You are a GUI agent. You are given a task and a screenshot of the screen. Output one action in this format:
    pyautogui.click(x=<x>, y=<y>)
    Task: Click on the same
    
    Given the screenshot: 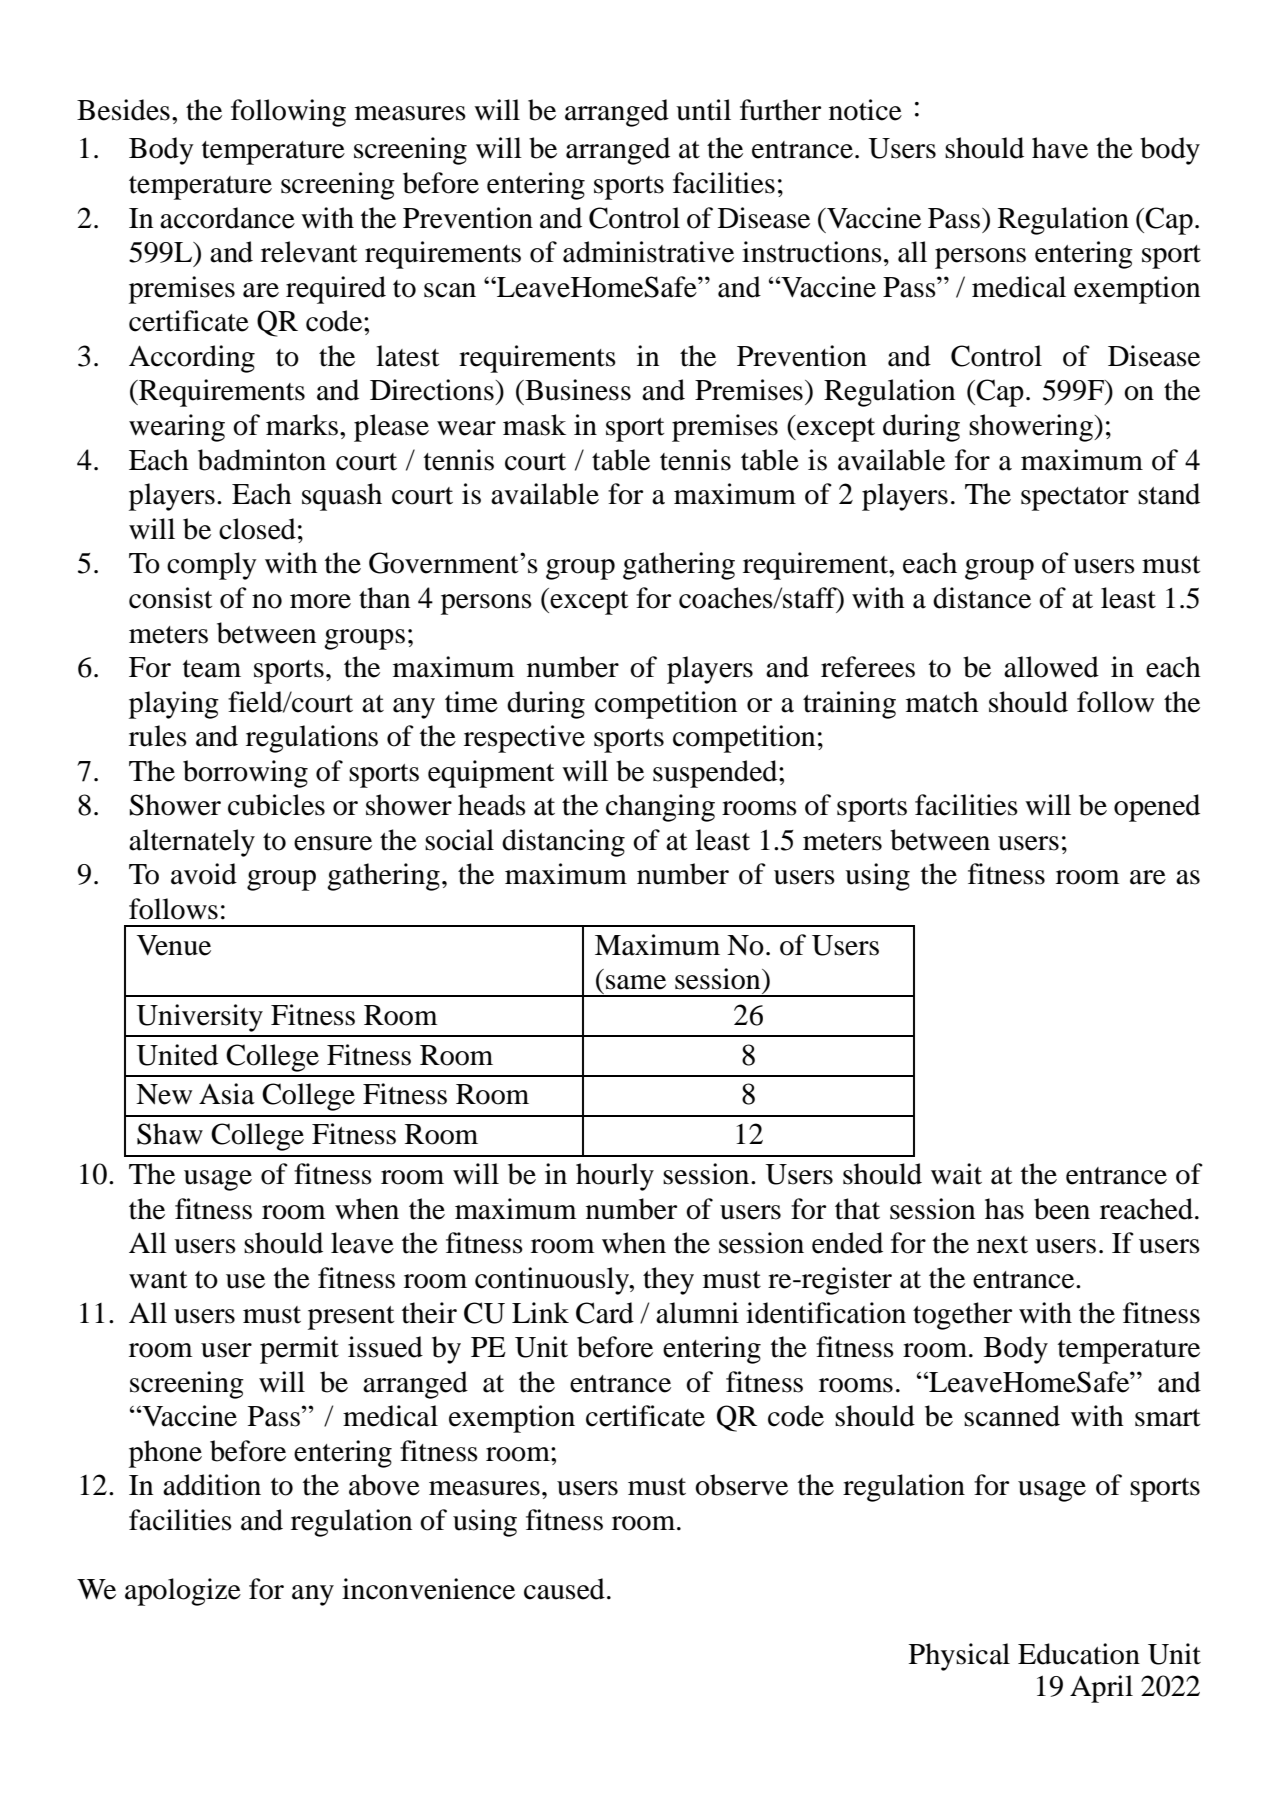 What is the action you would take?
    pyautogui.click(x=636, y=982)
